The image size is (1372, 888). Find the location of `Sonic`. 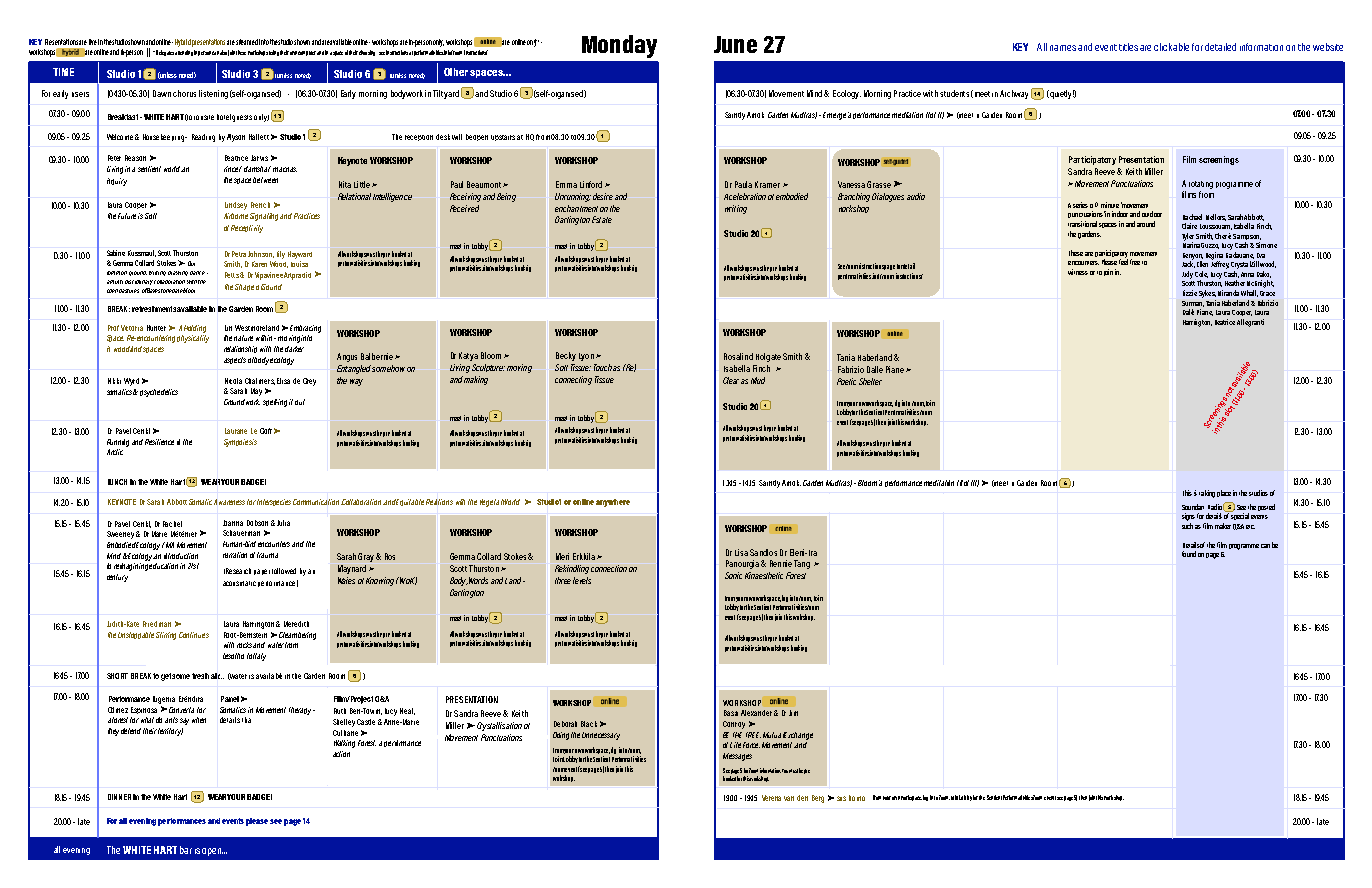

Sonic is located at coordinates (733, 575).
